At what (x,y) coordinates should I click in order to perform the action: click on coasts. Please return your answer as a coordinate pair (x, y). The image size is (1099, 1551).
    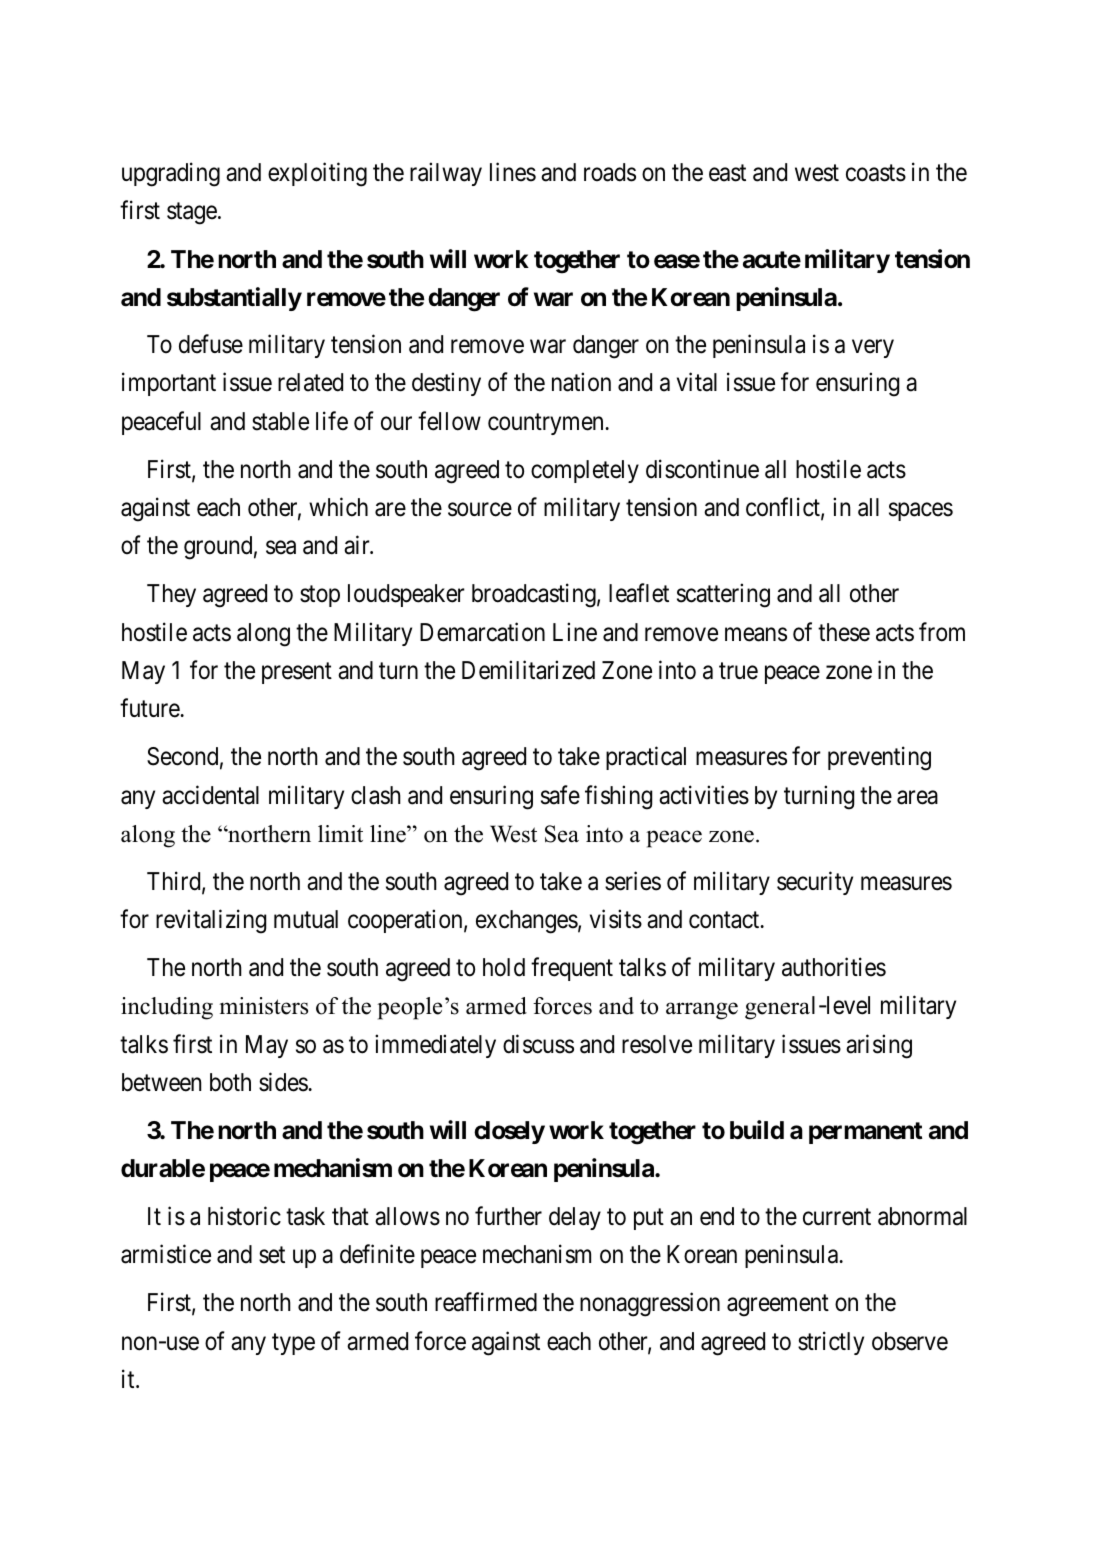
    Looking at the image, I should click on (876, 173).
